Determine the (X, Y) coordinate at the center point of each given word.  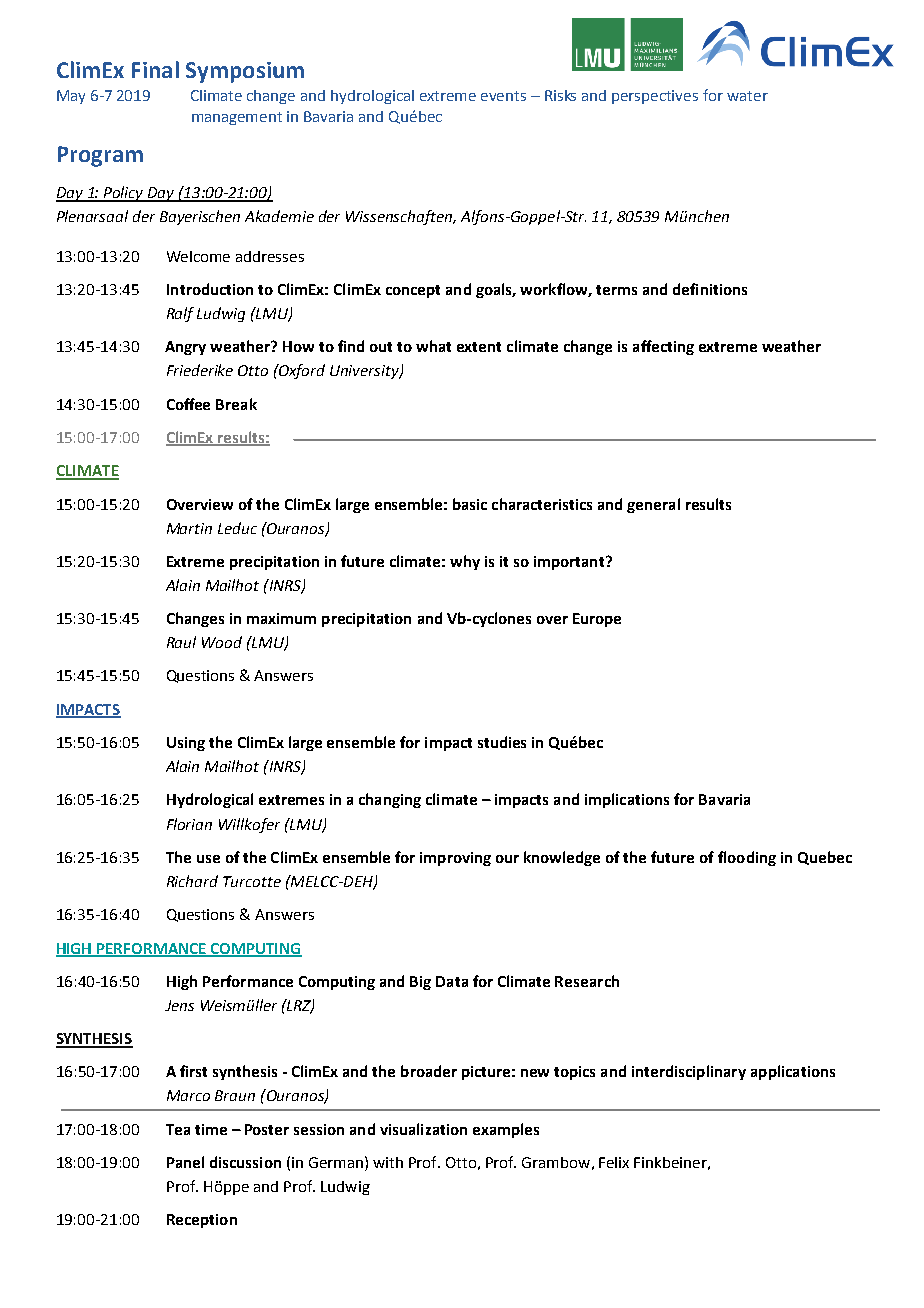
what (433, 346)
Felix (614, 1162)
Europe (597, 620)
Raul (181, 642)
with (388, 1162)
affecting (663, 347)
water (747, 96)
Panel (185, 1162)
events (503, 96)
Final (155, 69)
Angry (185, 348)
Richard (192, 881)
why (465, 562)
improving (455, 859)
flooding (747, 858)
